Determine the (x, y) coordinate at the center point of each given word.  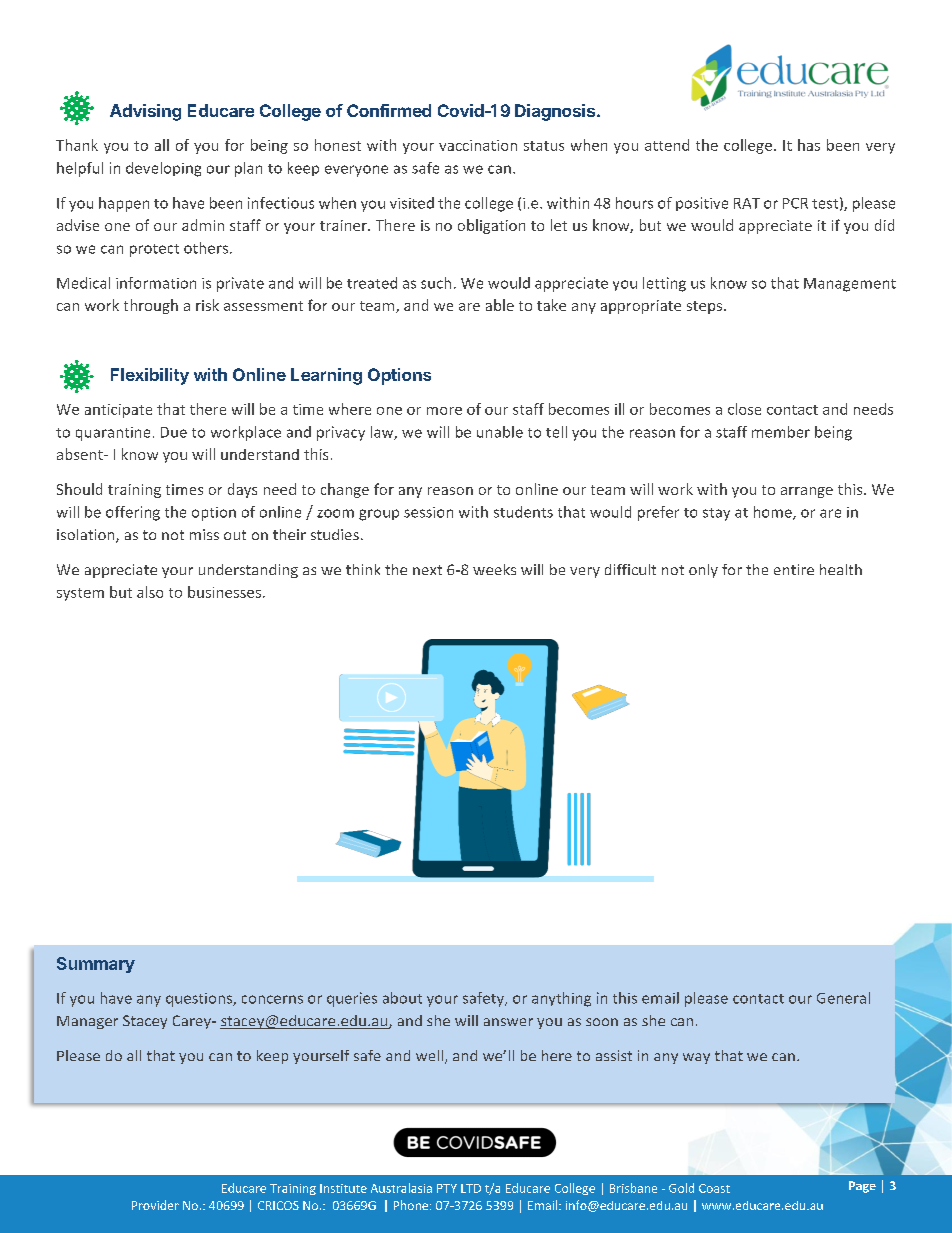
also (150, 592)
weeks (494, 569)
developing (163, 169)
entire (794, 569)
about (402, 998)
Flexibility (150, 376)
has (809, 145)
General (843, 998)
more (444, 411)
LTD (471, 1188)
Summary (96, 965)
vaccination (478, 145)
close (744, 409)
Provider (155, 1205)
